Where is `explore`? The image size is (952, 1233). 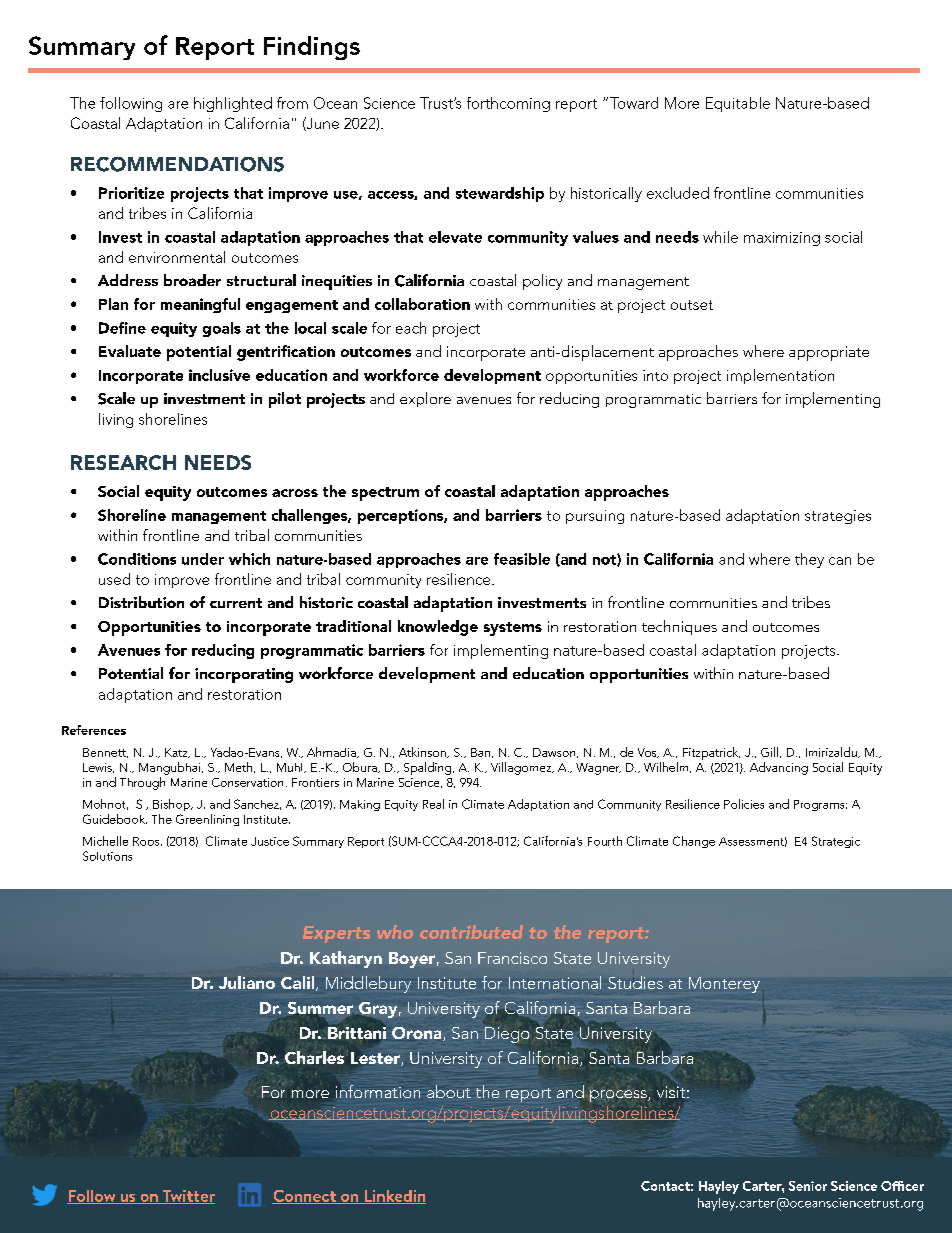
explore is located at coordinates (425, 399).
